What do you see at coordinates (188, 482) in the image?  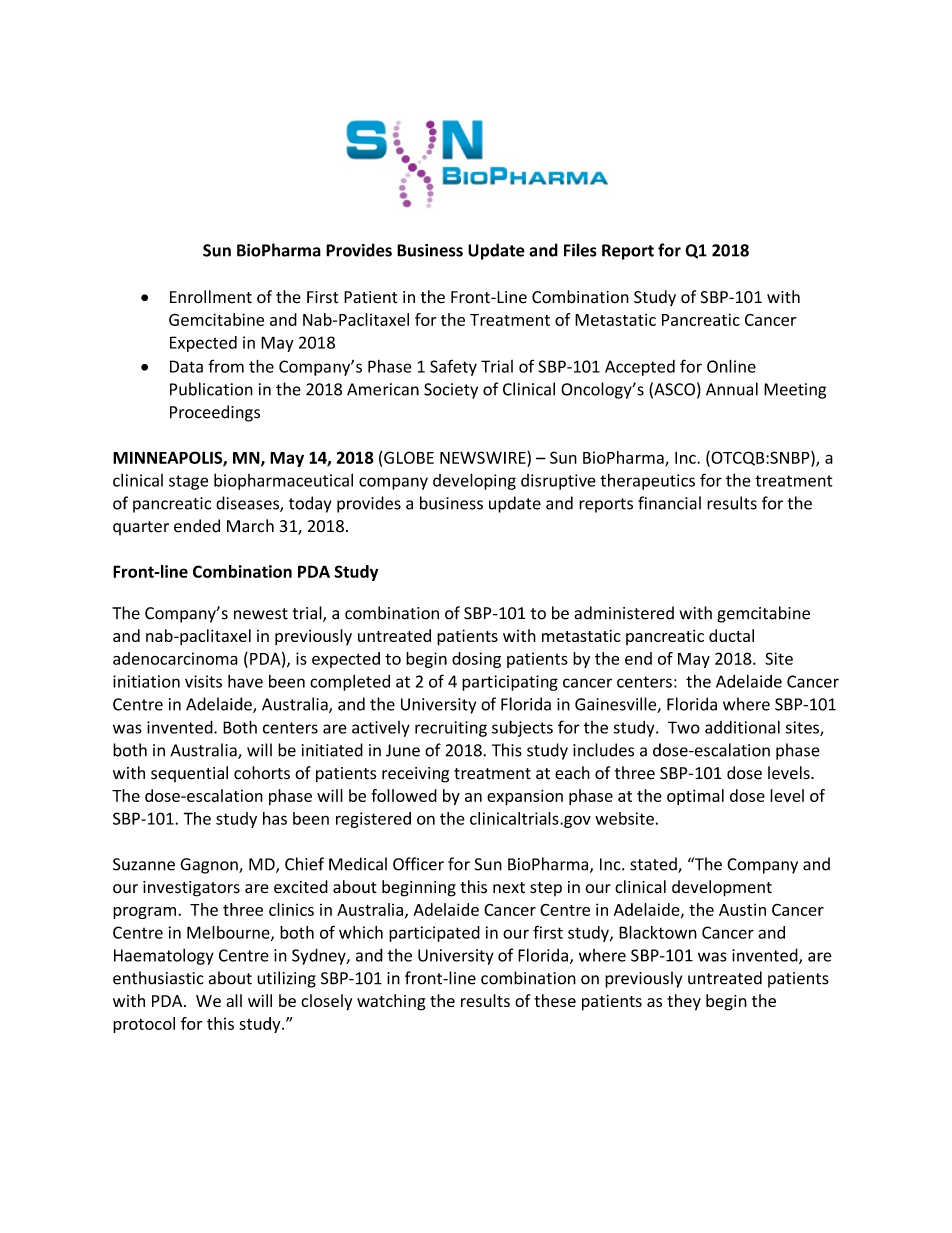 I see `stage` at bounding box center [188, 482].
